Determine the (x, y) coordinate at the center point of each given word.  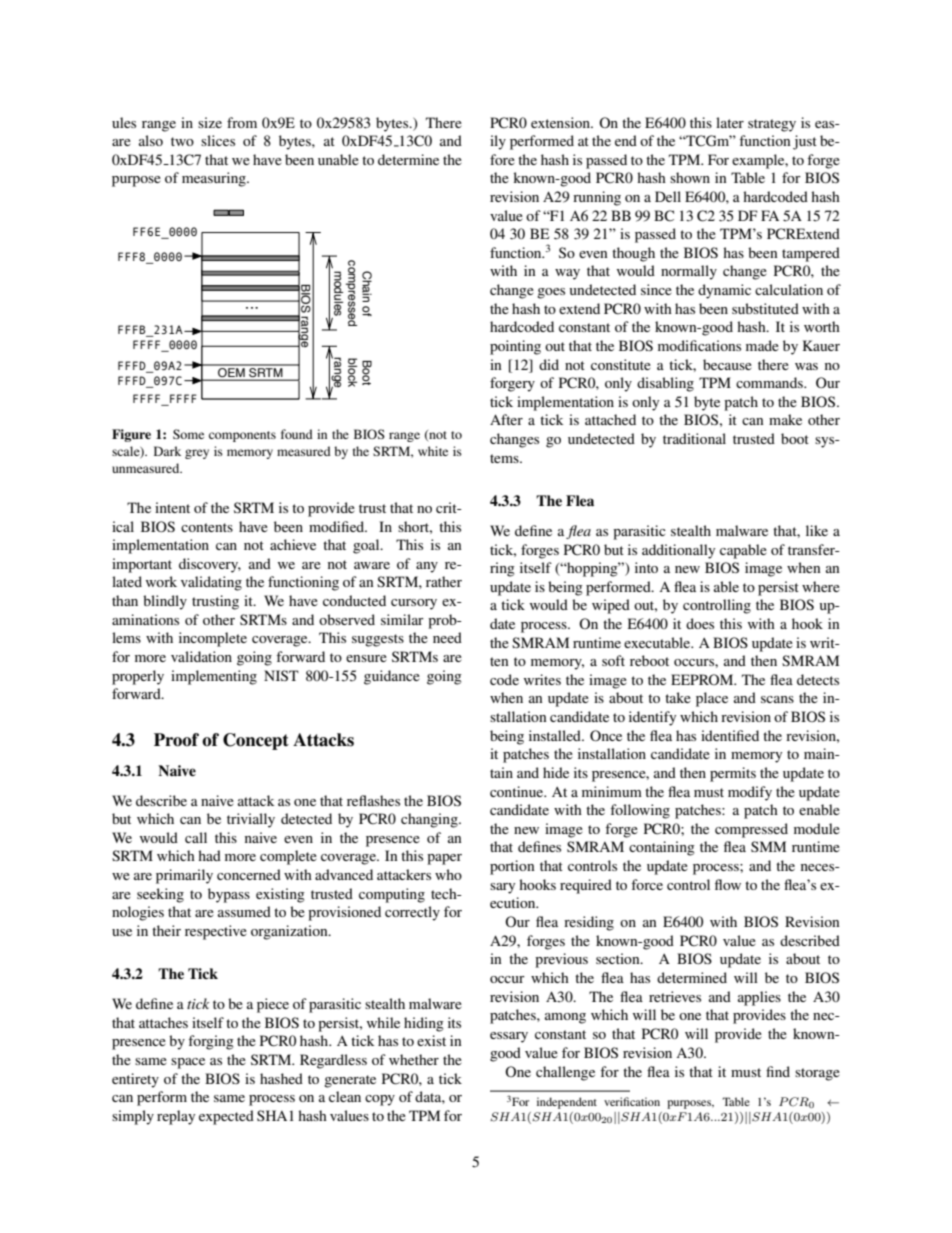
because (727, 364)
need (447, 637)
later (730, 122)
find (778, 1071)
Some (188, 434)
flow (728, 884)
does (700, 623)
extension (561, 122)
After (506, 419)
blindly (165, 602)
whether (414, 1059)
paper (444, 859)
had (209, 855)
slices (218, 140)
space (188, 1063)
